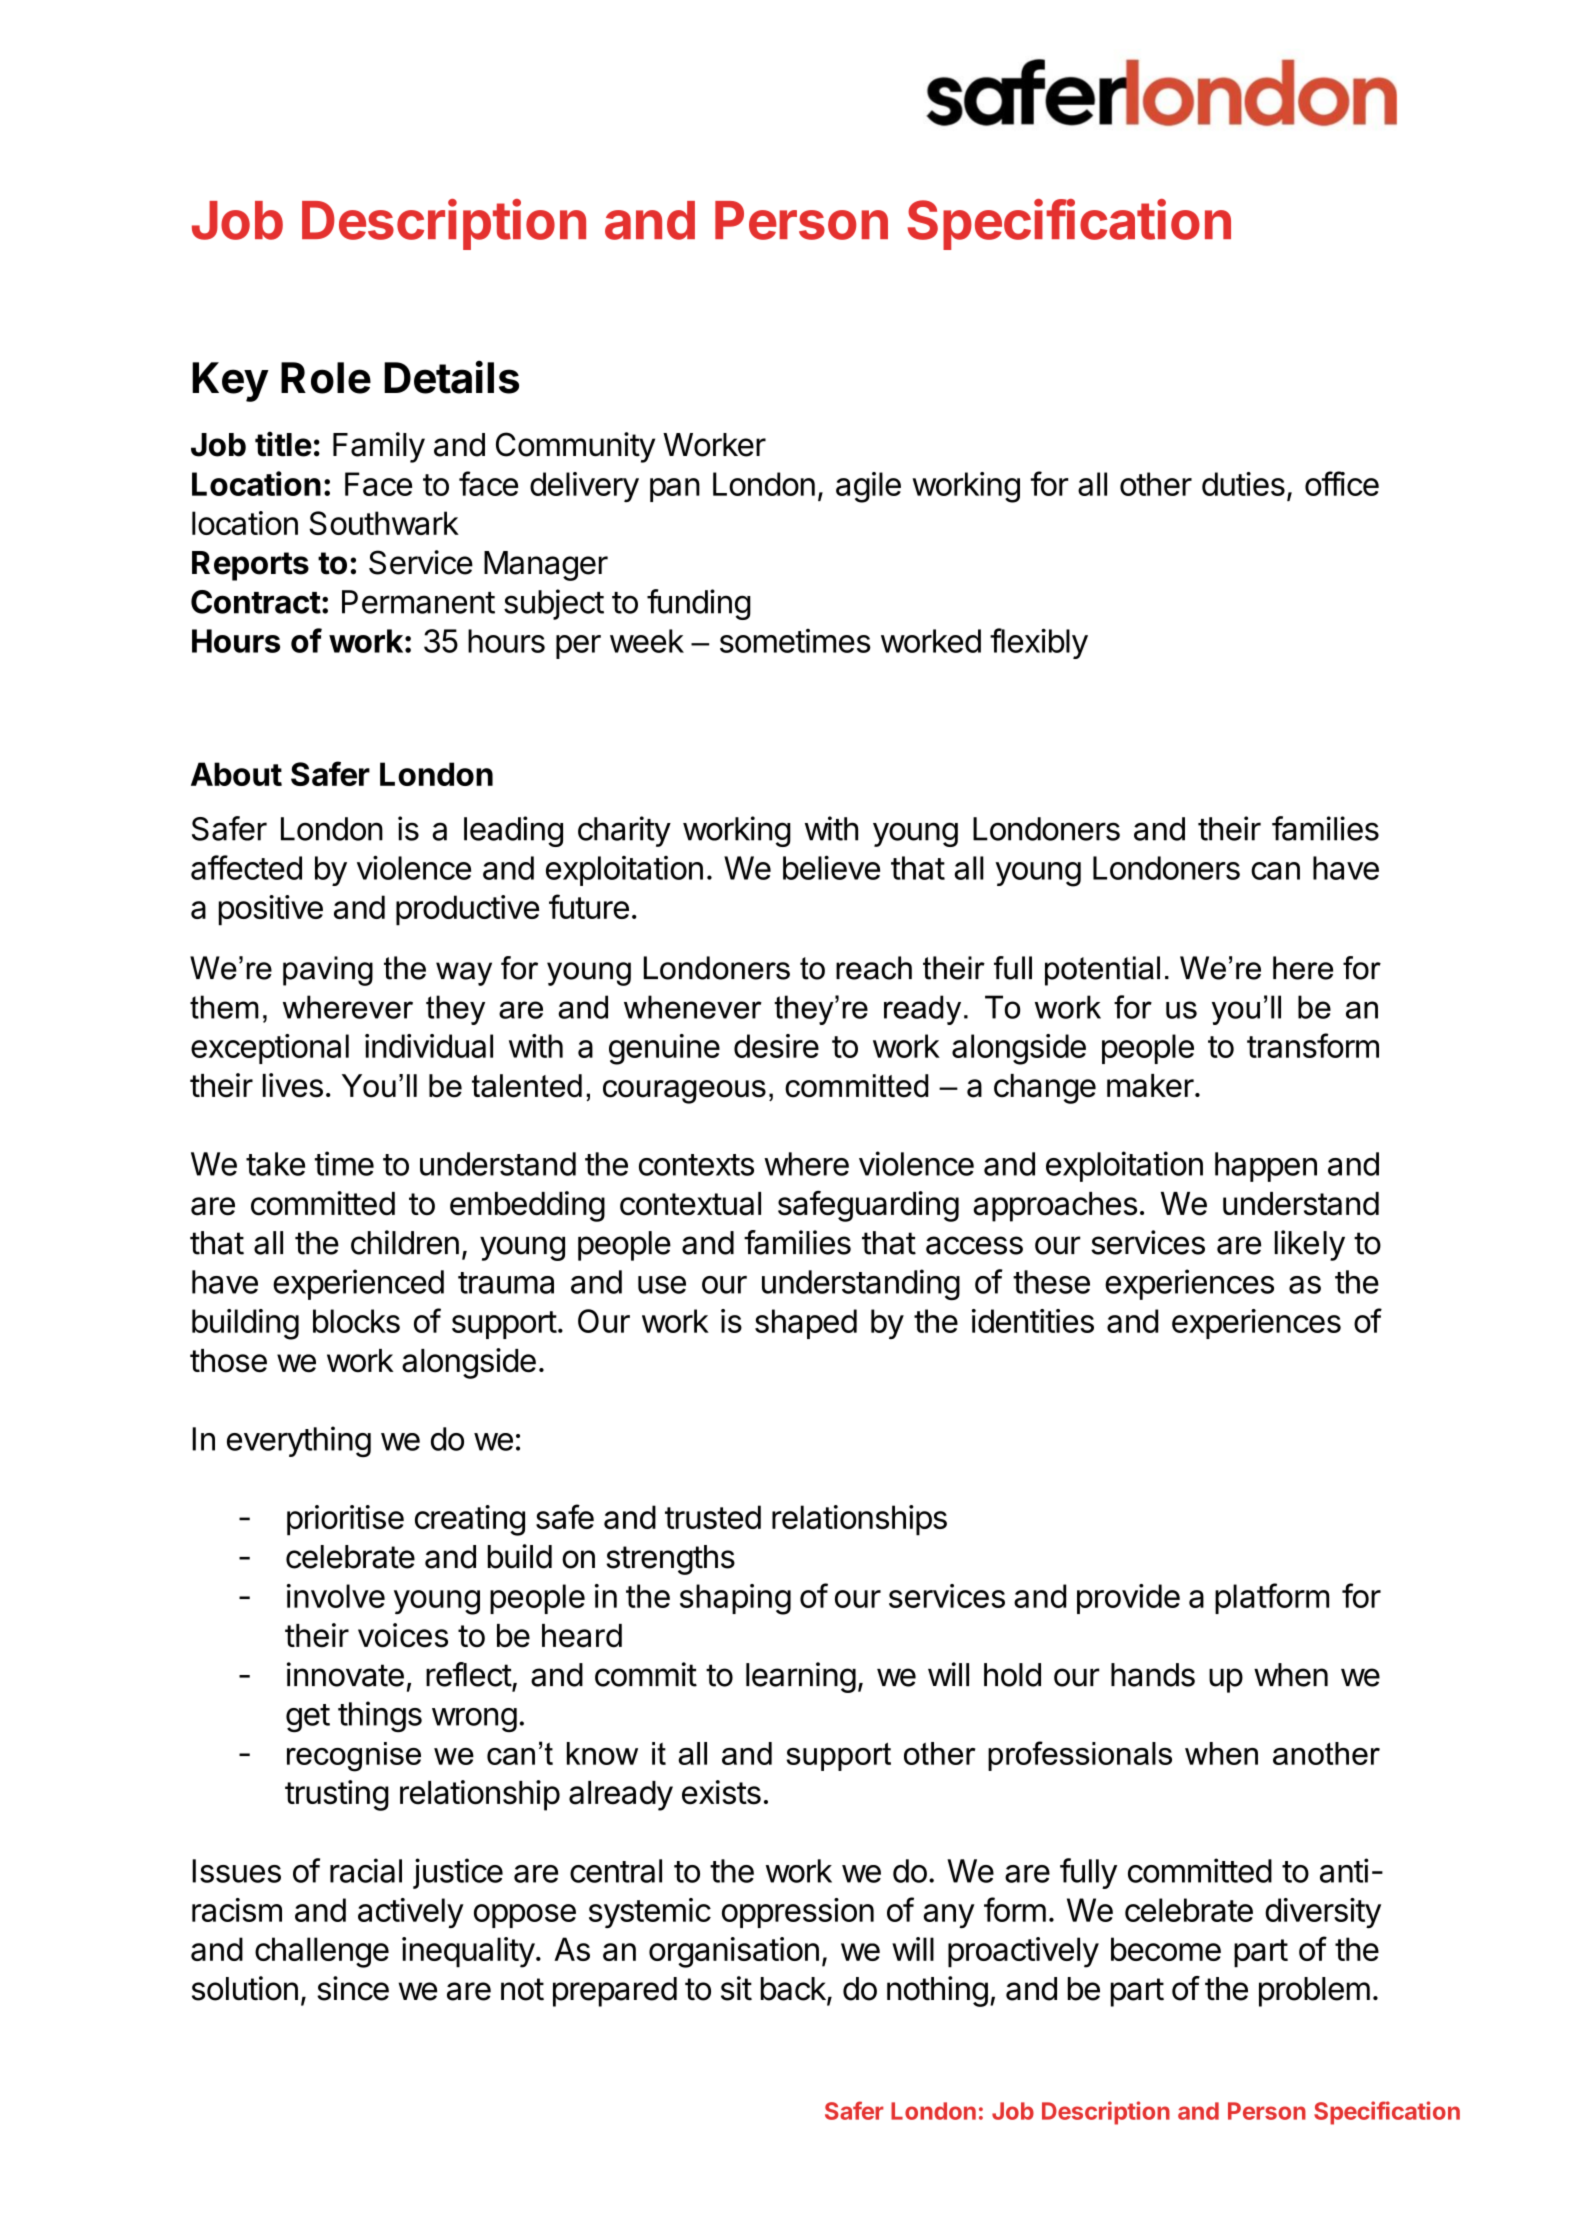 This document has height=2220, width=1570. I want to click on take, so click(275, 1164).
